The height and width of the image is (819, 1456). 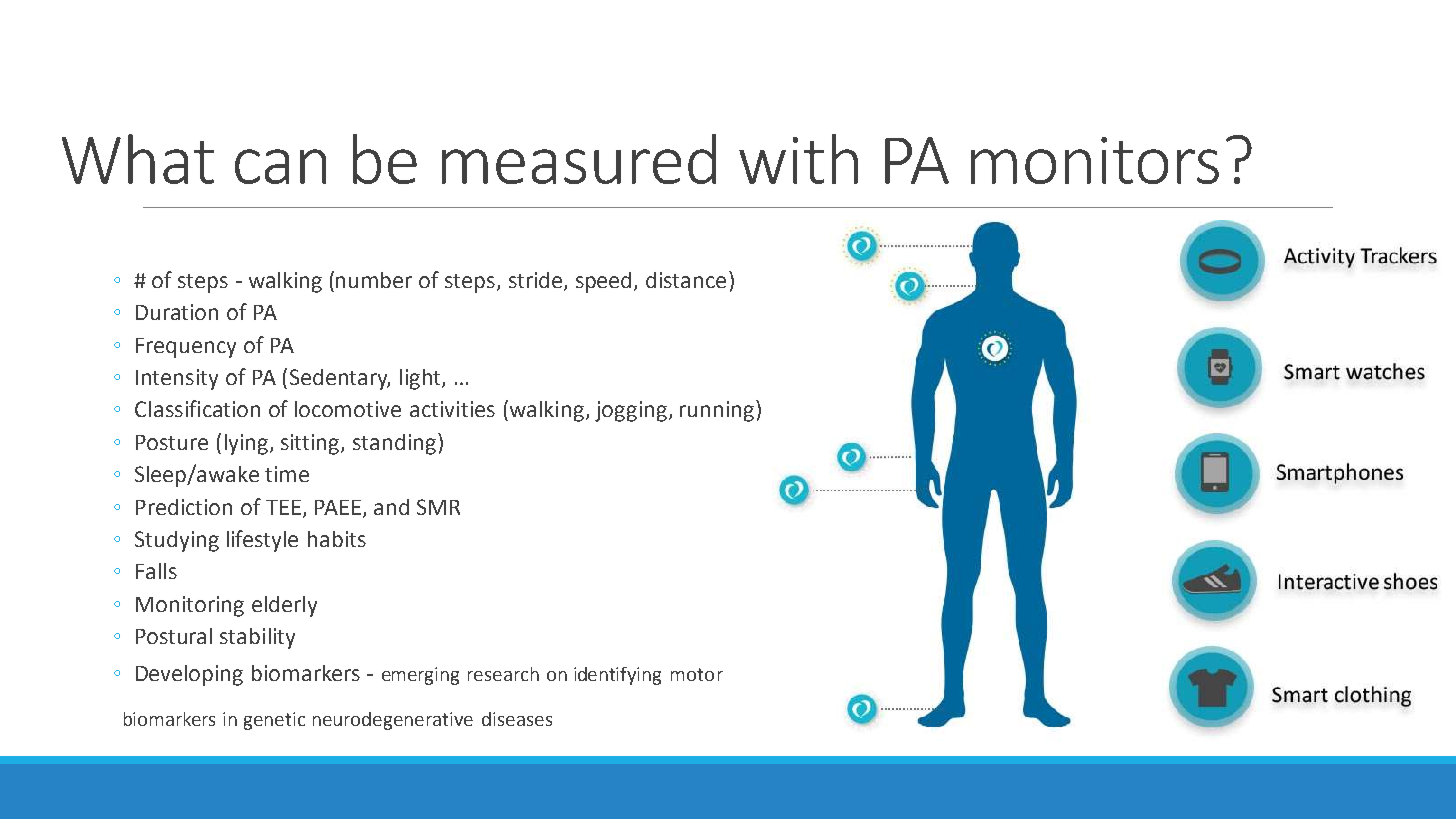 I want to click on motor, so click(x=697, y=674).
